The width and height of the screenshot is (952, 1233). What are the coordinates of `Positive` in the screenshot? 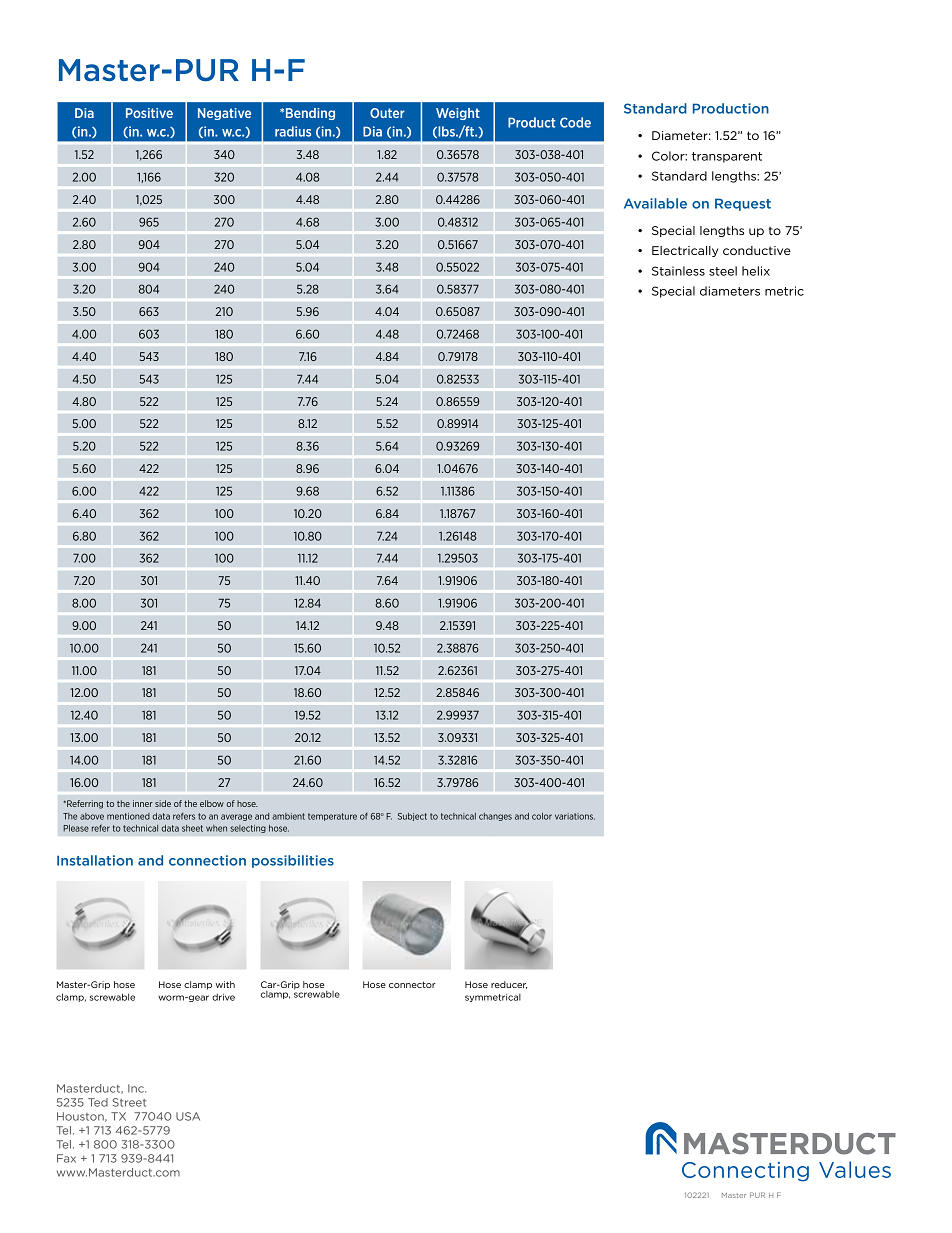 It's located at (149, 113).
